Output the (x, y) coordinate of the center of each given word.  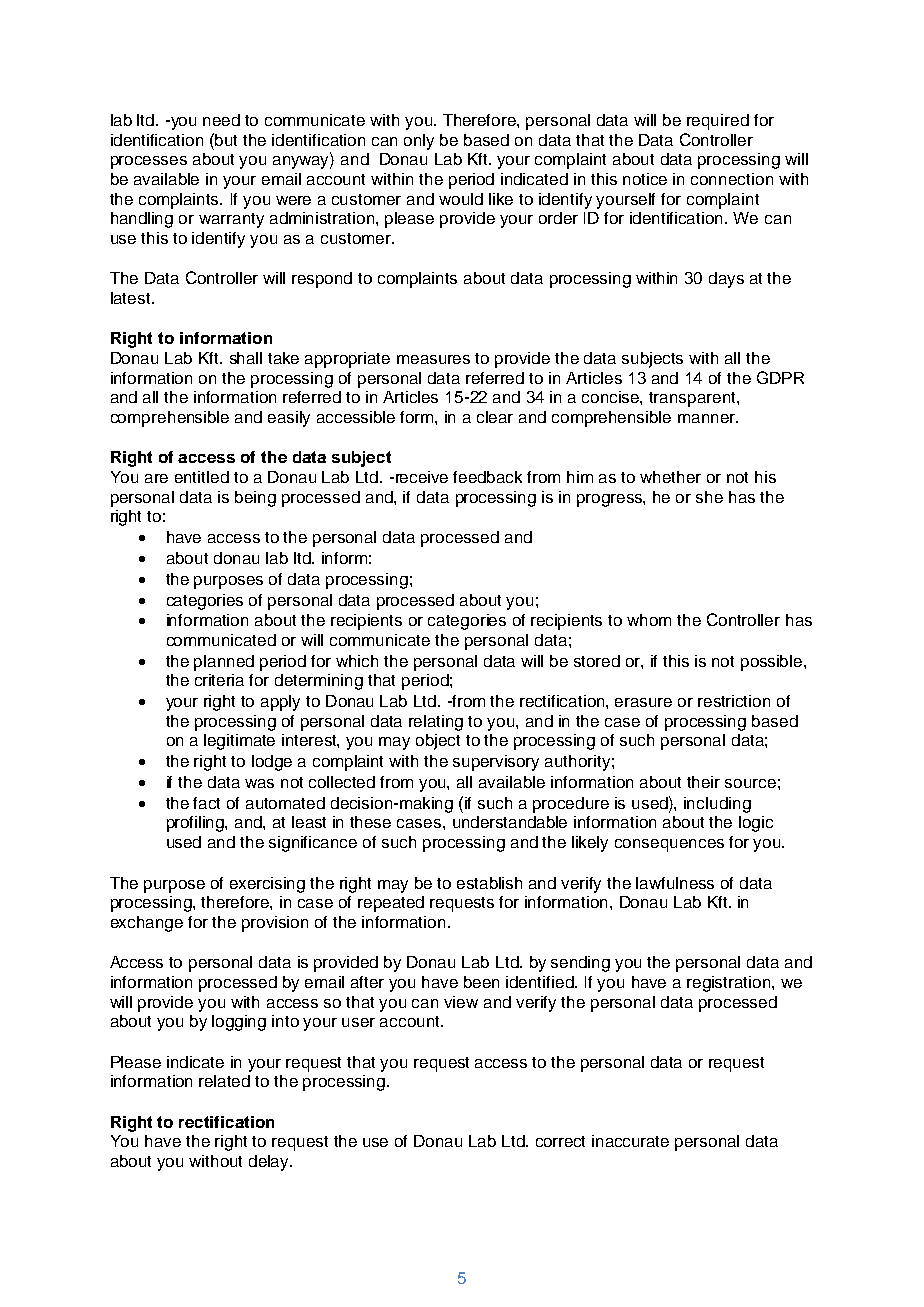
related (224, 1081)
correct (560, 1141)
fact (206, 803)
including (717, 805)
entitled (202, 477)
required (718, 122)
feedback (487, 477)
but (226, 140)
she (709, 497)
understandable (510, 822)
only (419, 142)
